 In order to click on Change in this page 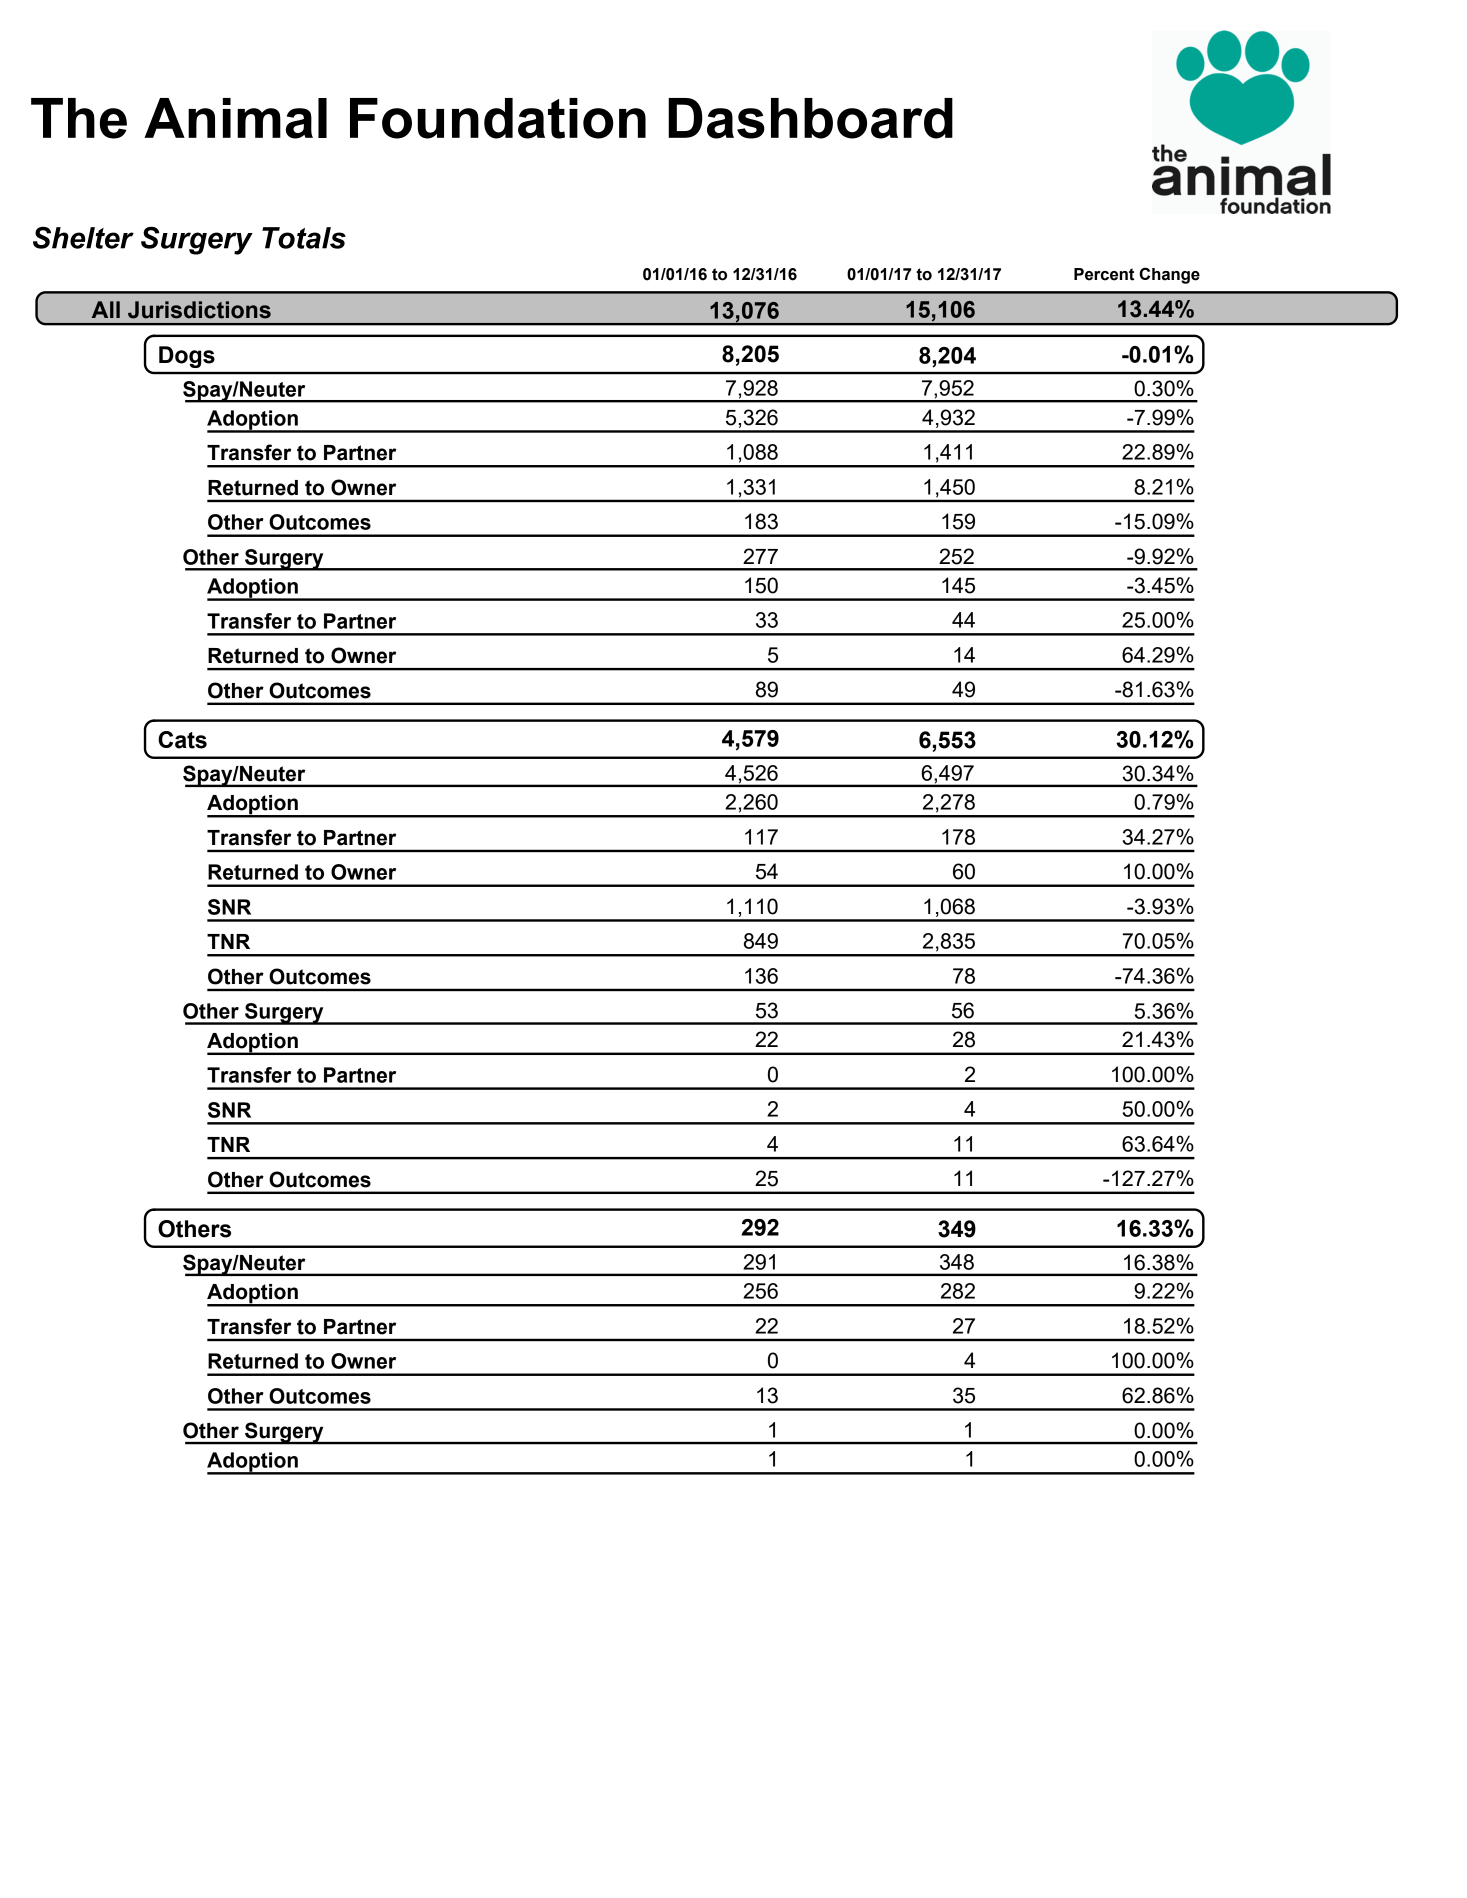, I will do `click(1169, 275)`.
